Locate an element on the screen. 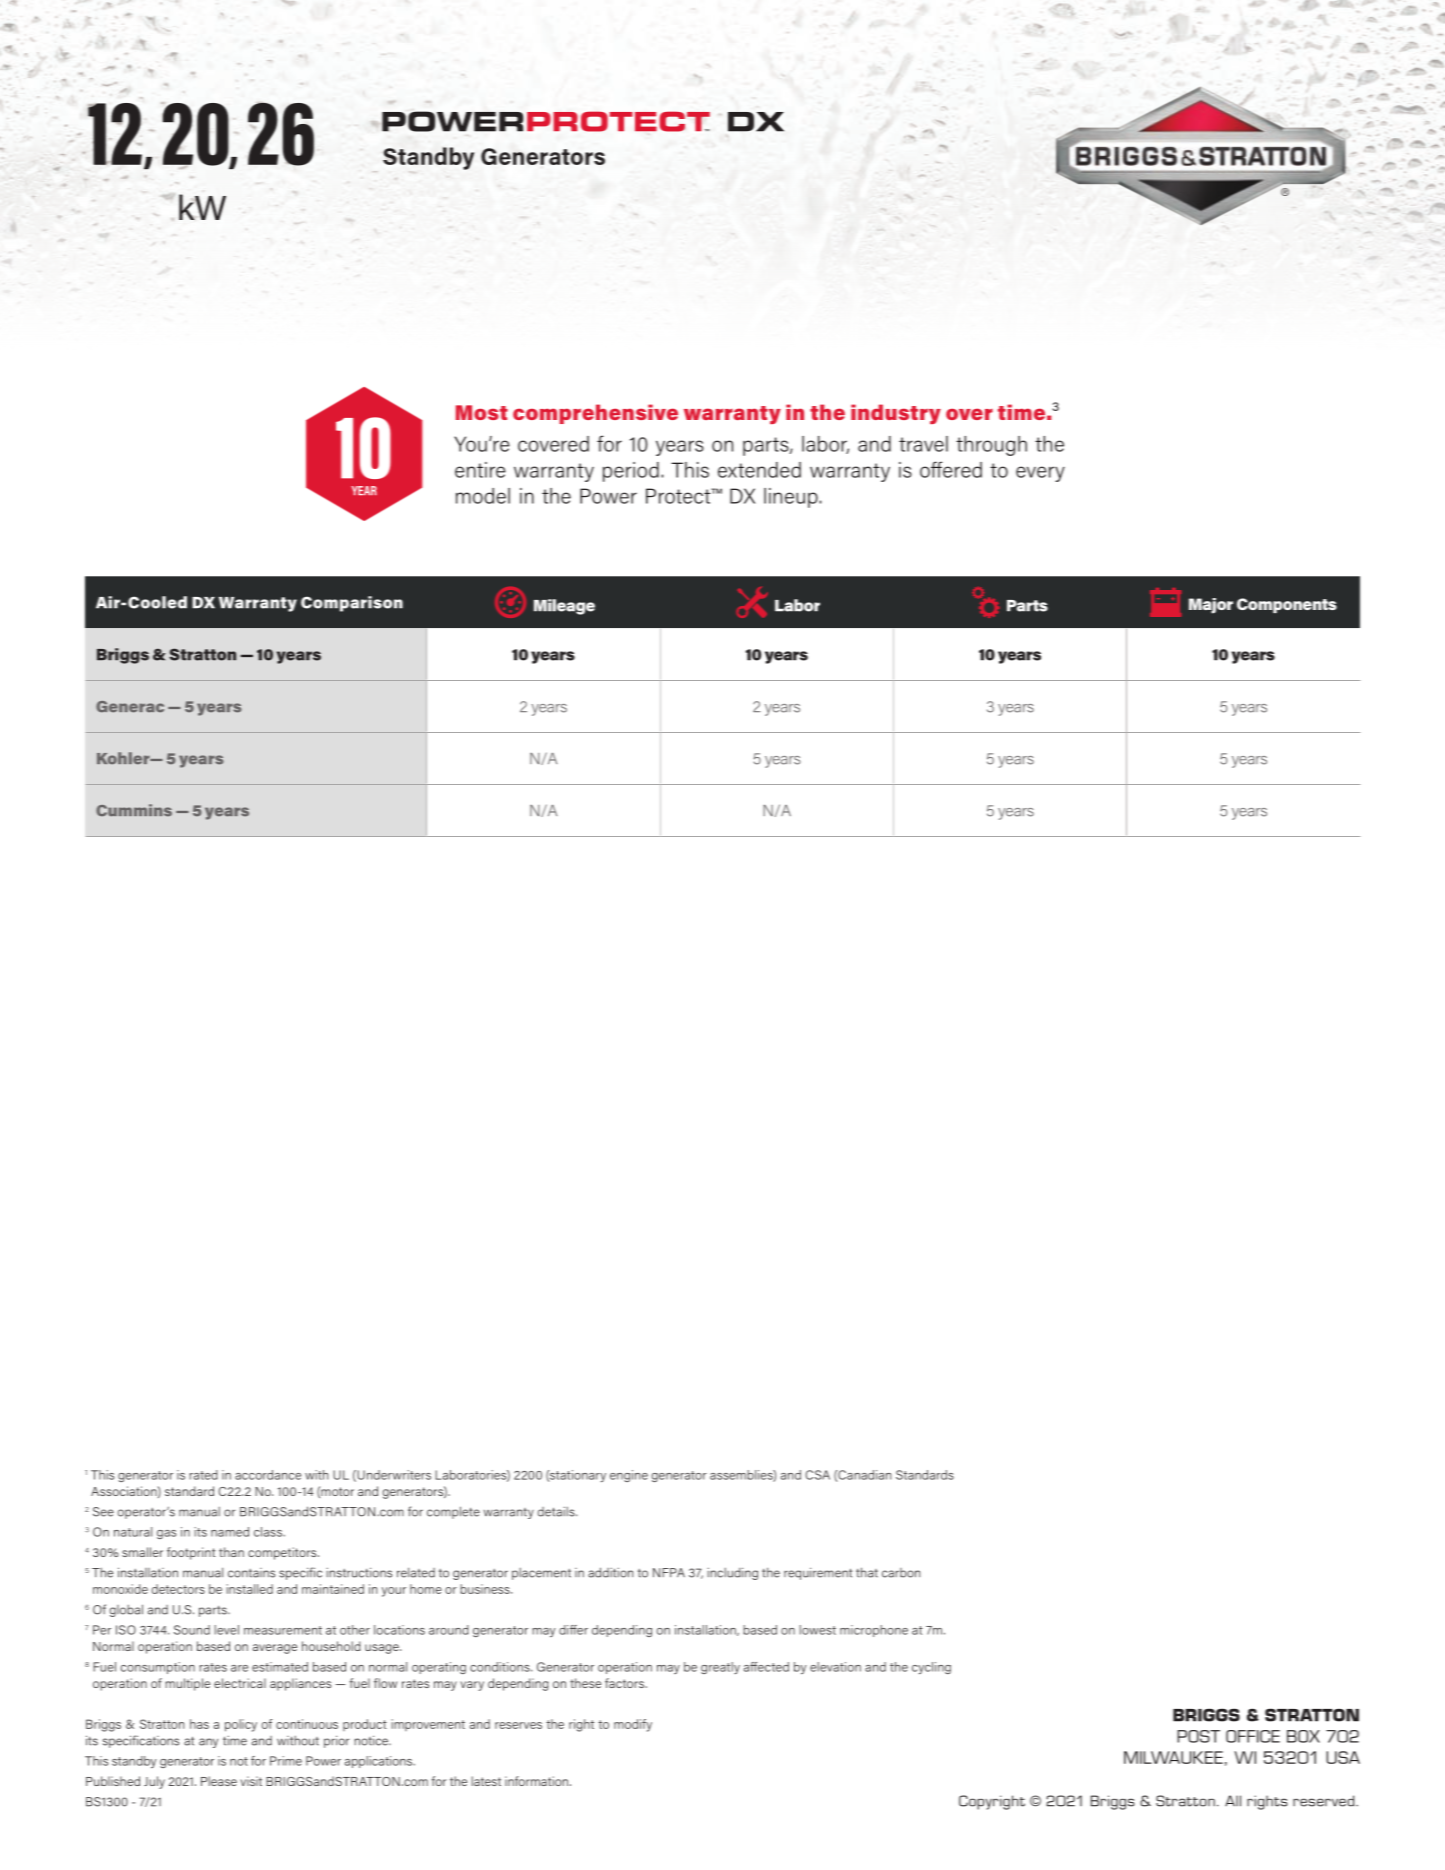  Cummins is located at coordinates (134, 810).
